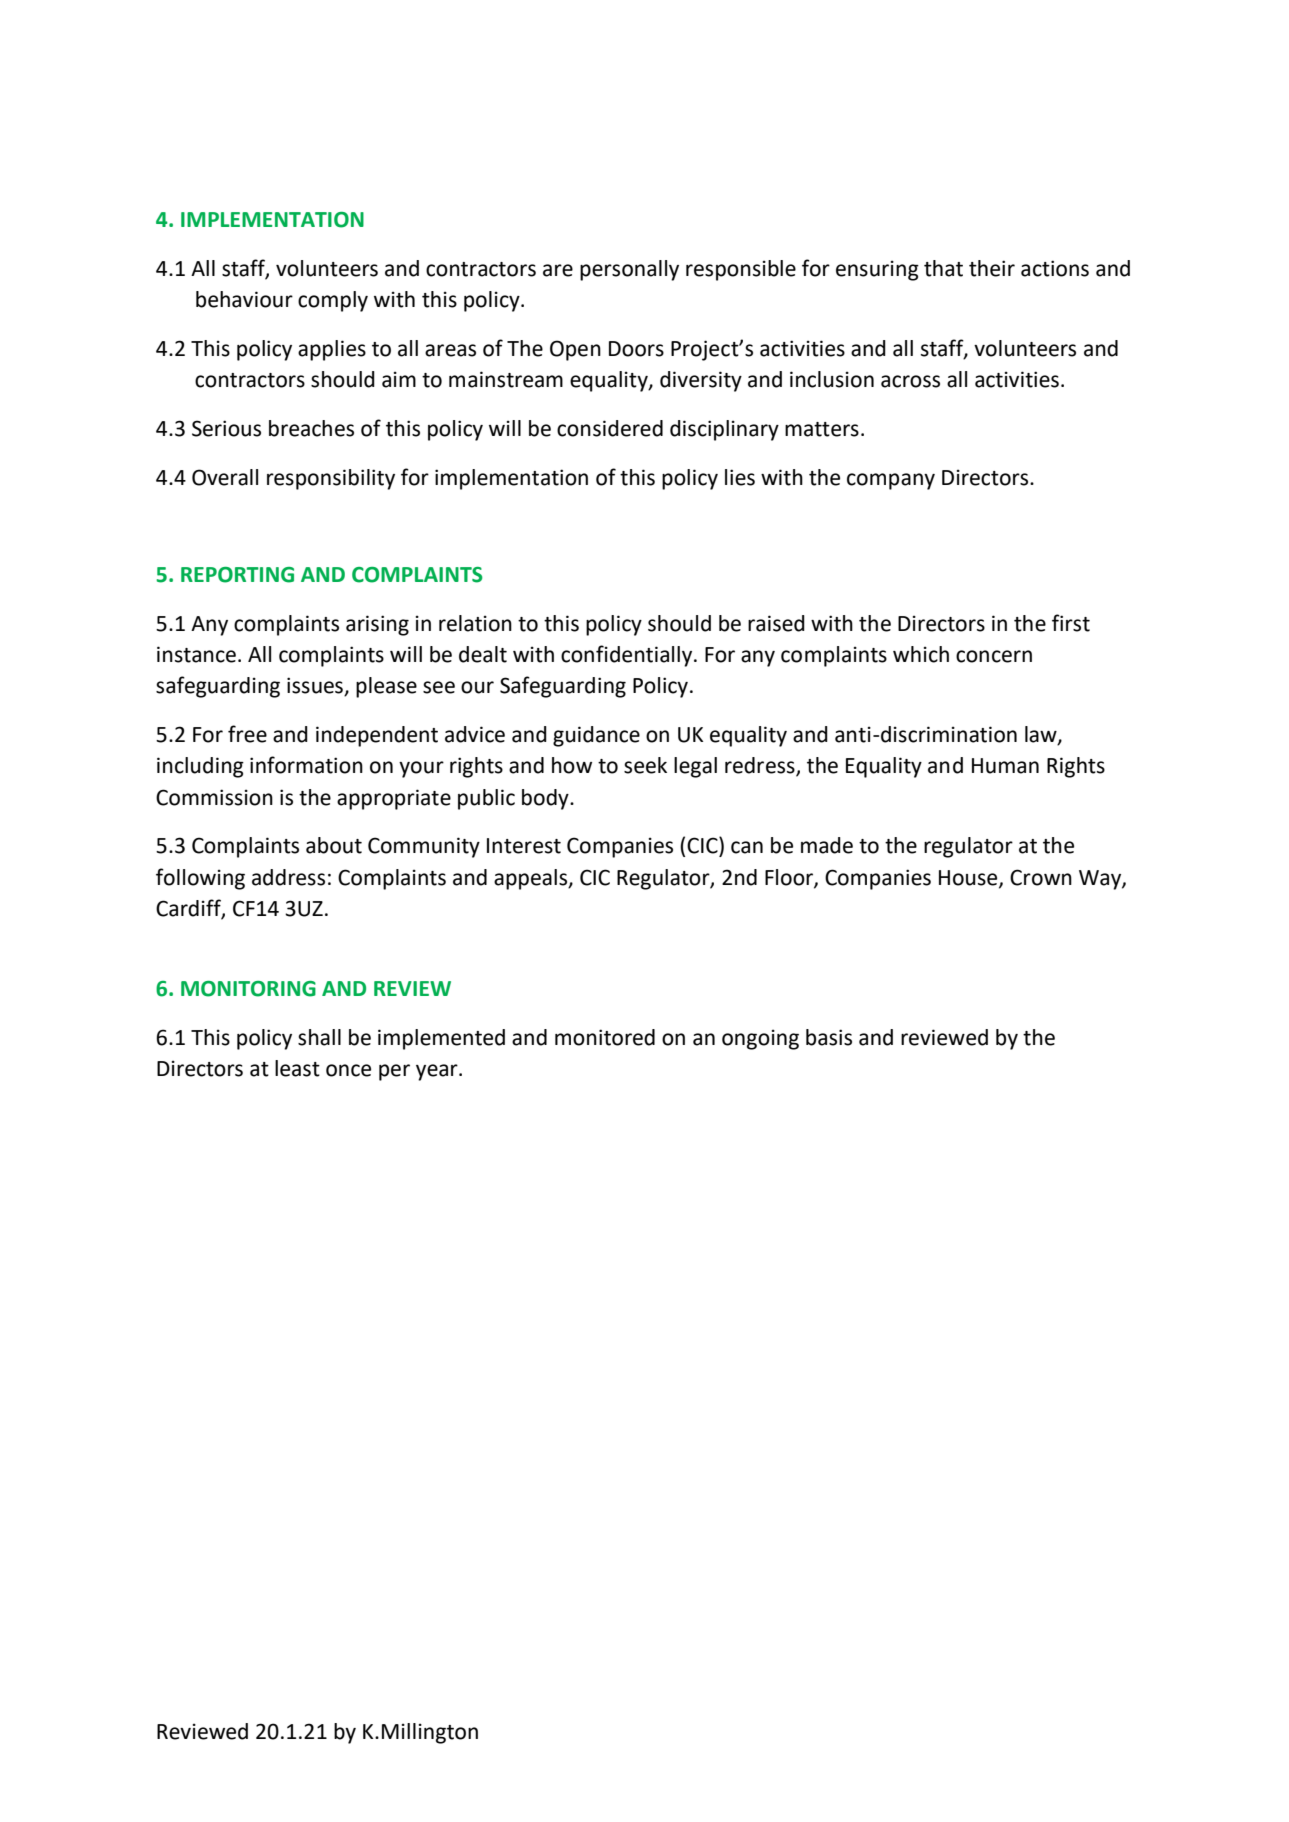 The image size is (1289, 1822). What do you see at coordinates (237, 575) in the document?
I see `REPORTING` at bounding box center [237, 575].
